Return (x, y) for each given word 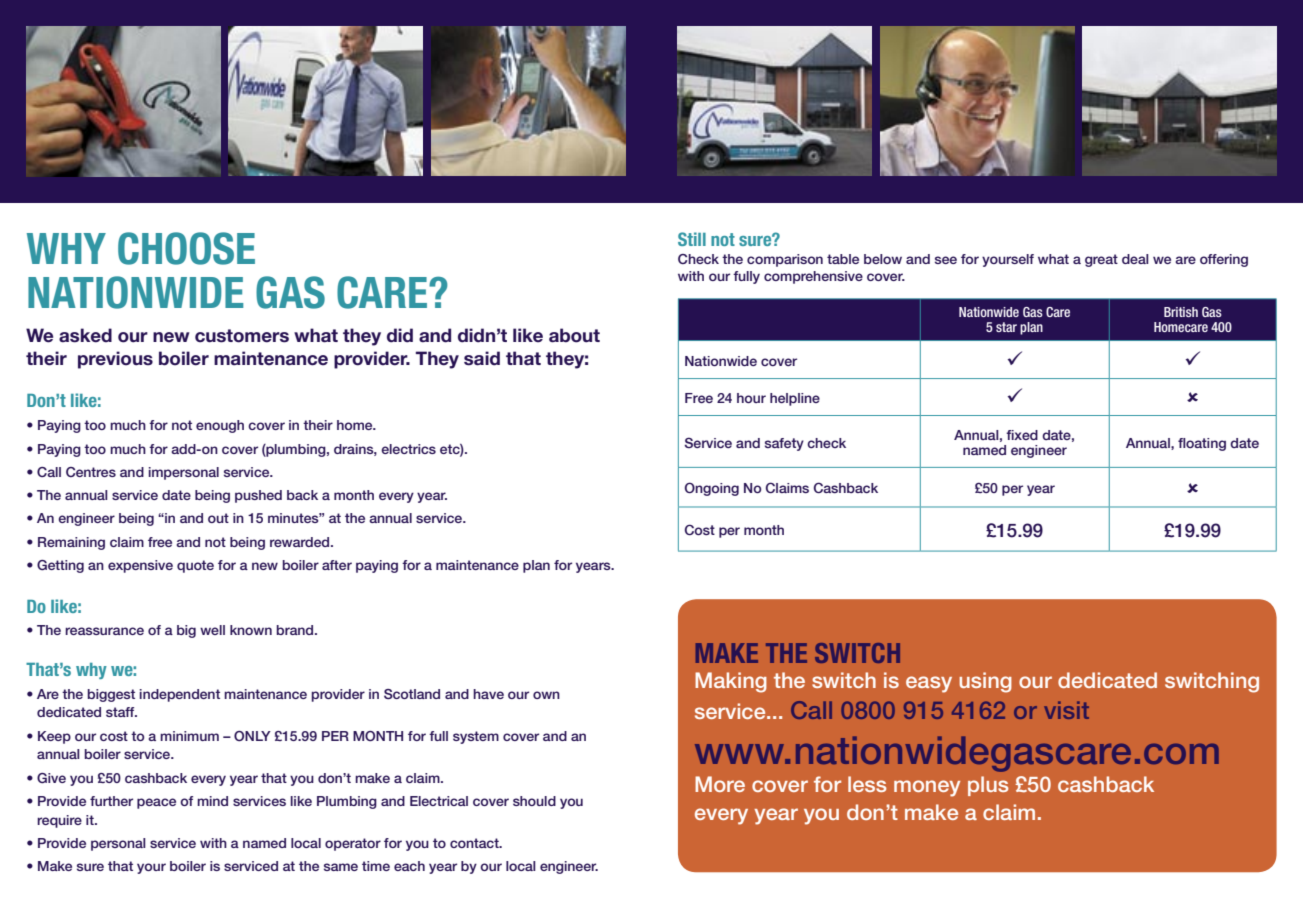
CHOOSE (186, 248)
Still (692, 239)
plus (988, 786)
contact (475, 843)
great (1101, 260)
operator (353, 844)
